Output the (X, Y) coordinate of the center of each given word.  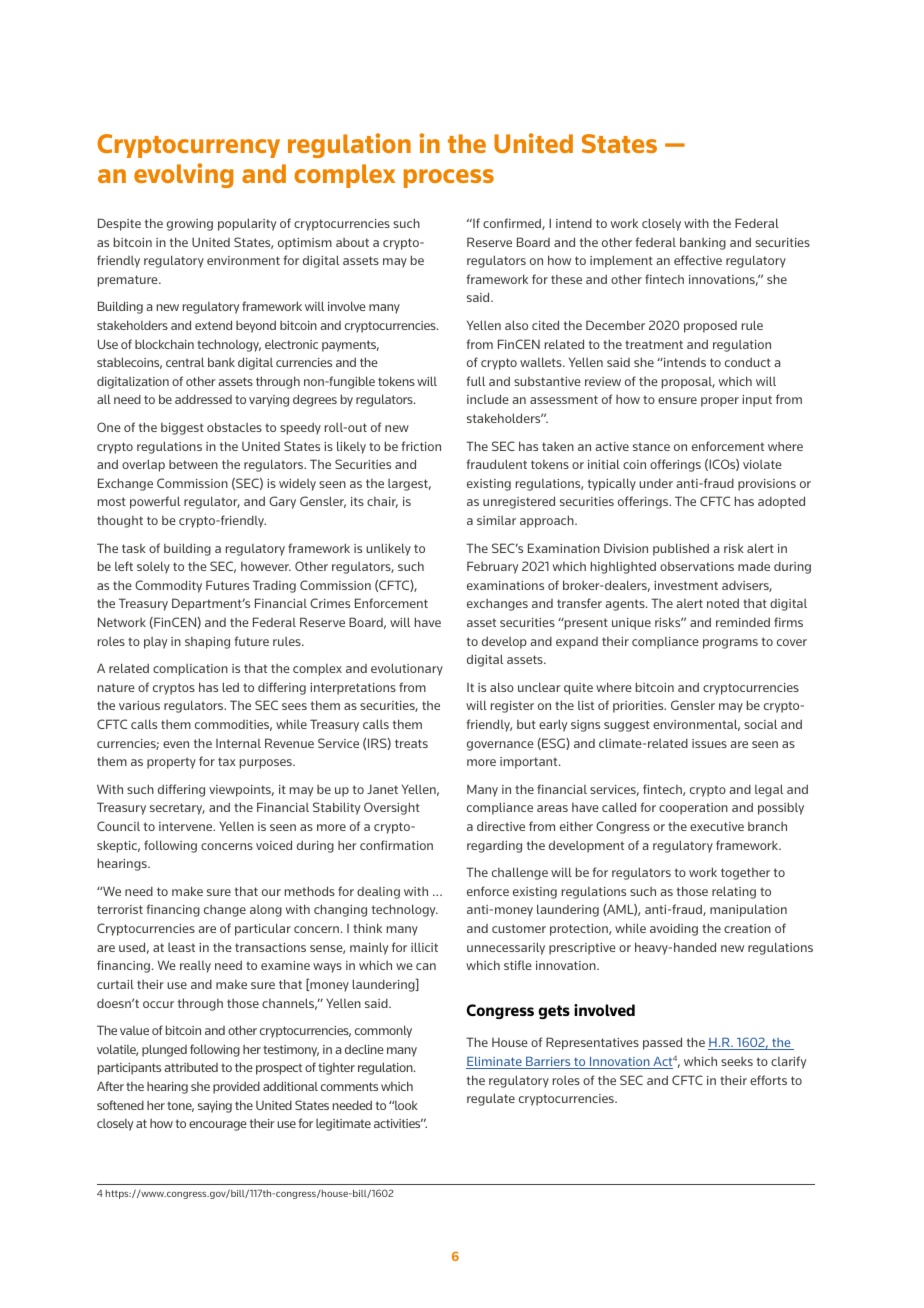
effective (698, 260)
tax (226, 761)
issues (709, 743)
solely (153, 567)
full (475, 381)
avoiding (674, 930)
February (492, 567)
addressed (203, 399)
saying (215, 1107)
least (181, 947)
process (449, 178)
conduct (748, 362)
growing (190, 225)
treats (411, 743)
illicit (424, 947)
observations (697, 566)
